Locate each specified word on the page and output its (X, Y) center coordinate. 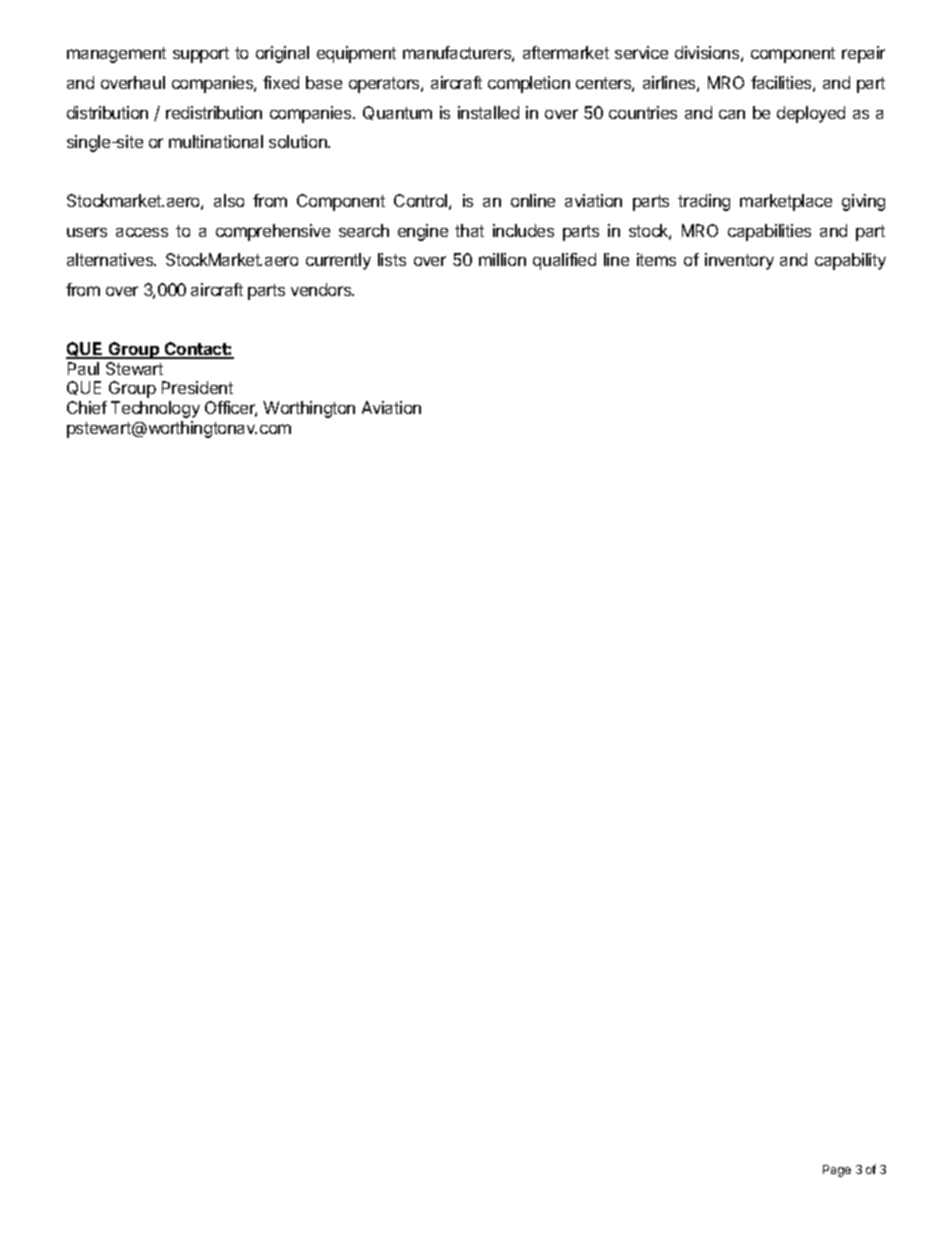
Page (837, 1171)
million (502, 259)
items (656, 259)
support (201, 55)
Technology (155, 409)
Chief (87, 407)
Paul (83, 368)
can (732, 114)
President (197, 387)
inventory (739, 261)
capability (850, 261)
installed (488, 112)
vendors (322, 289)
